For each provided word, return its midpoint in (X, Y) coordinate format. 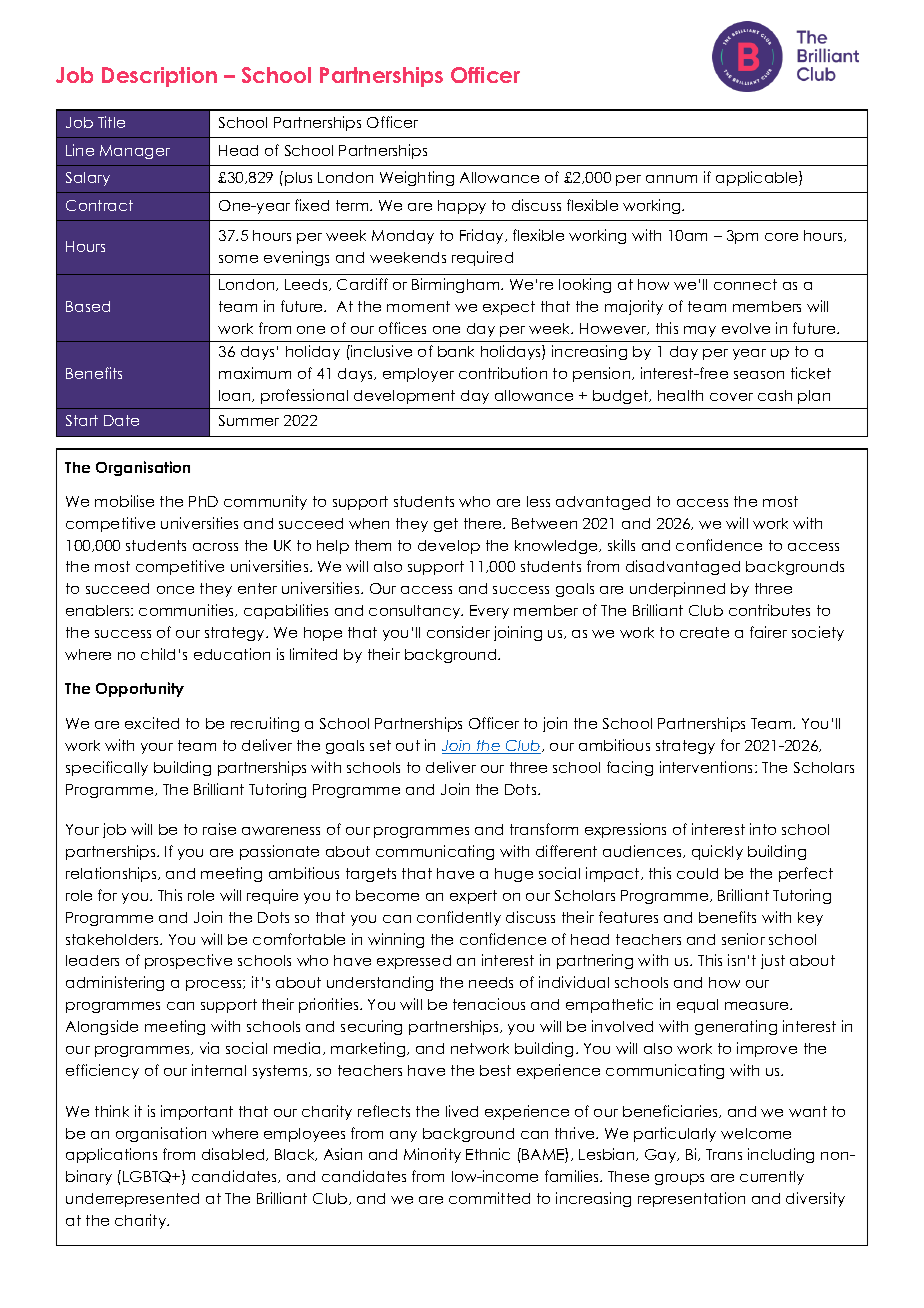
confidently (459, 918)
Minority (432, 1155)
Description (159, 77)
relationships (112, 874)
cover (731, 397)
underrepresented (132, 1200)
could (697, 873)
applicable (758, 178)
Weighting (417, 178)
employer (418, 375)
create (704, 632)
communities (187, 610)
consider (458, 632)
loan (236, 396)
